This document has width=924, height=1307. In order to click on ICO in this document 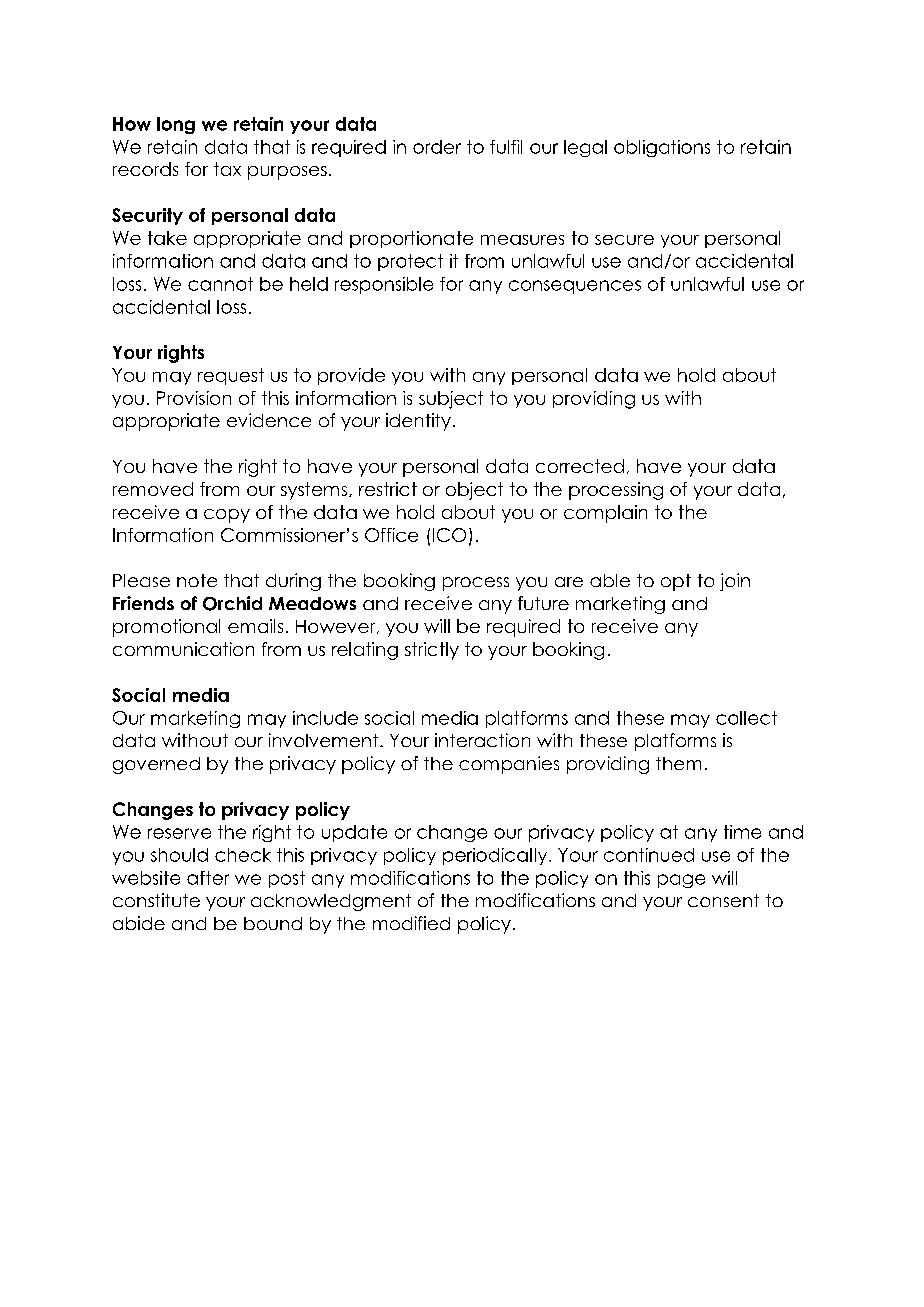, I will do `click(449, 535)`.
